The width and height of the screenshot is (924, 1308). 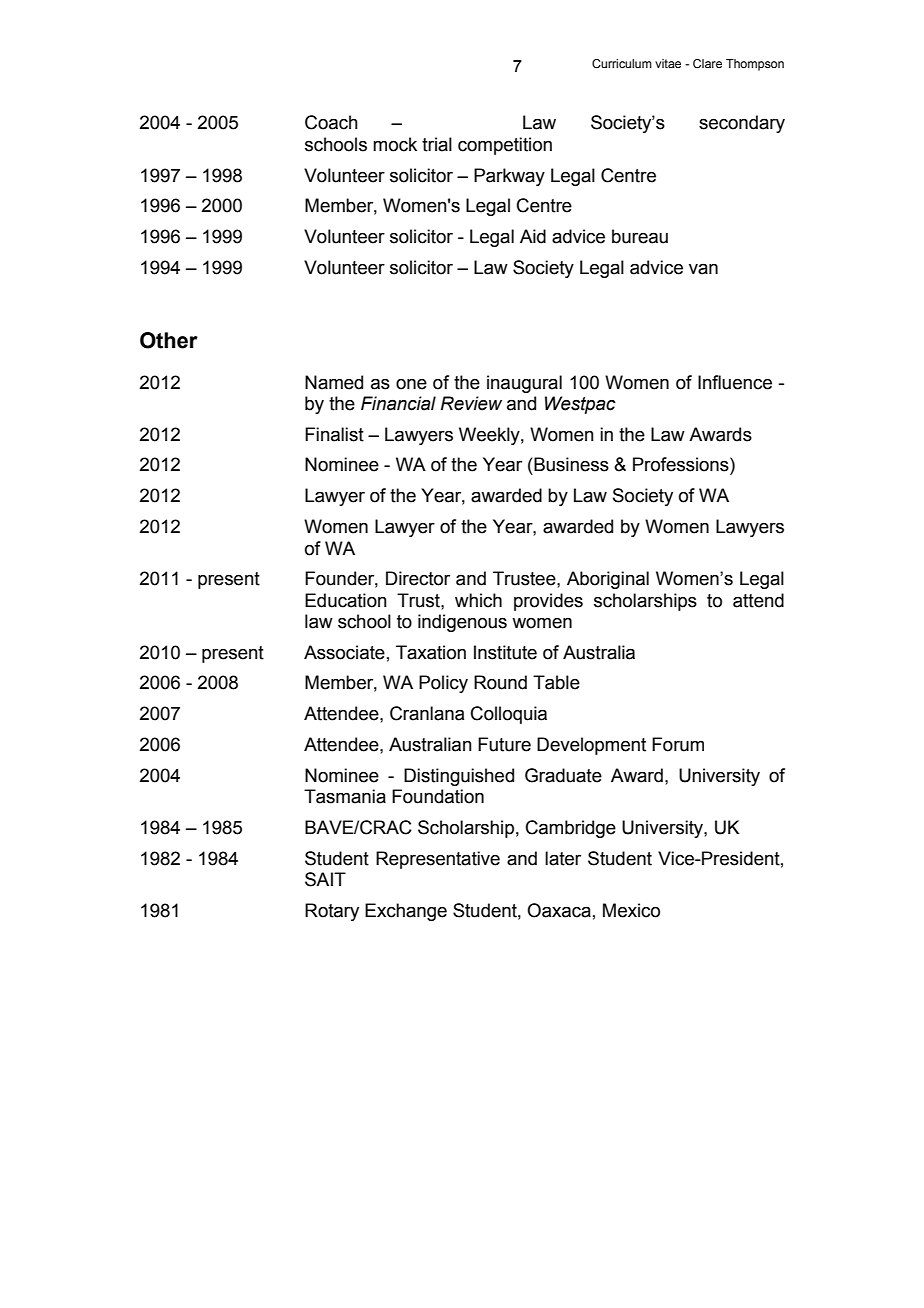 I want to click on Exchange, so click(x=406, y=912).
